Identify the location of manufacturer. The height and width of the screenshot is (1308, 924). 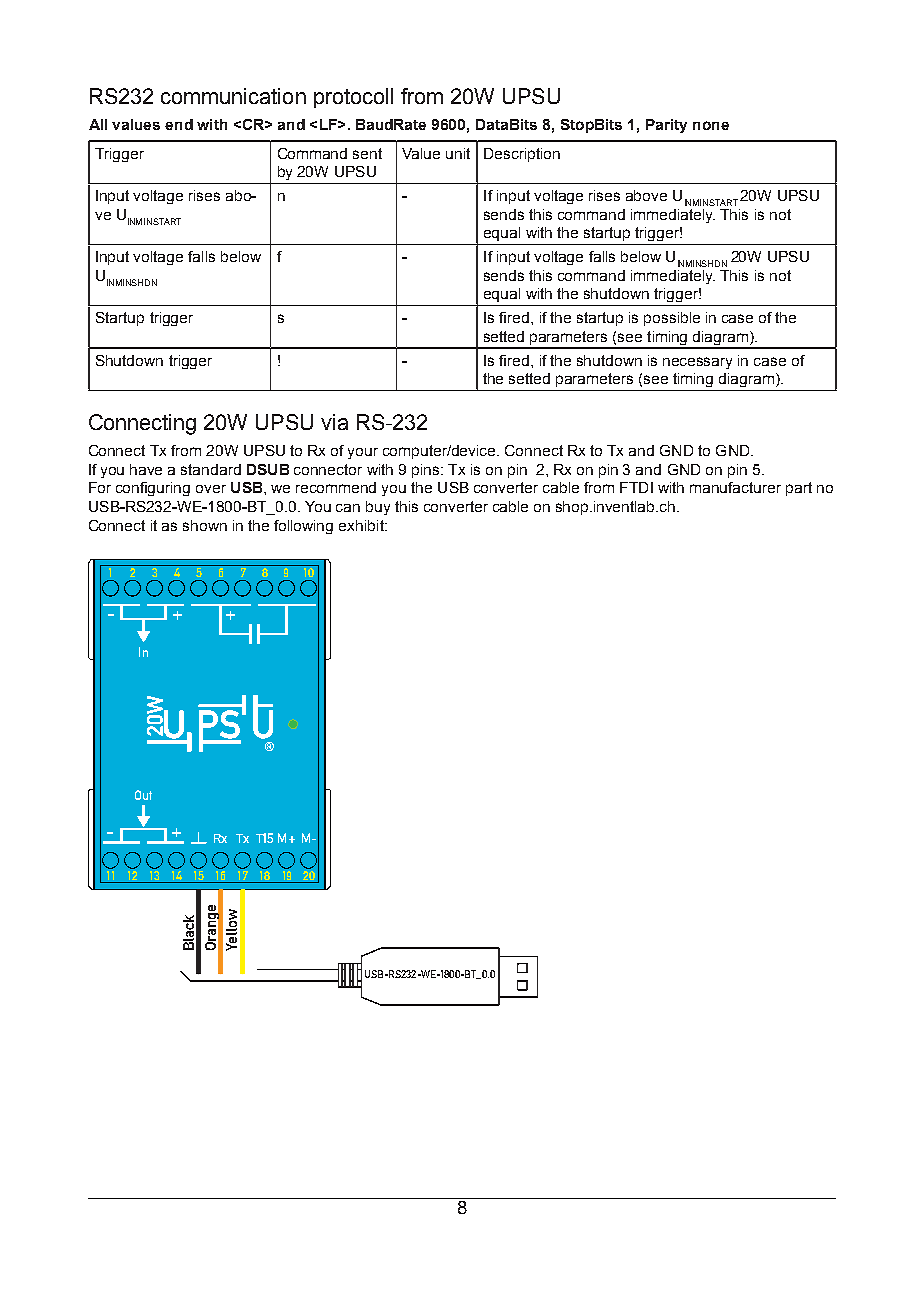
(735, 487).
